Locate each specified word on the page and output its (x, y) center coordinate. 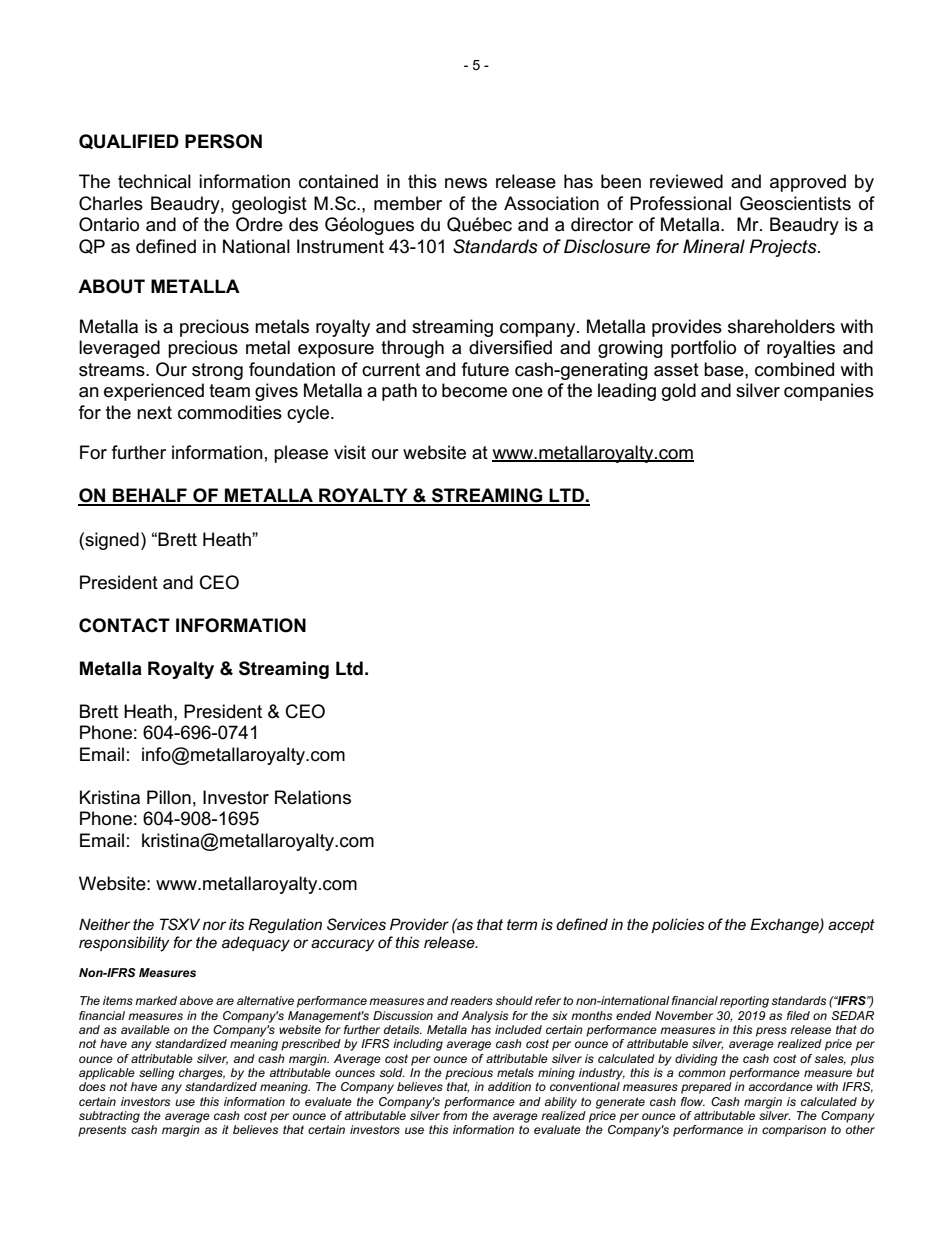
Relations (313, 797)
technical (154, 181)
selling (157, 1074)
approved (808, 183)
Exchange (785, 926)
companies (829, 392)
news (466, 183)
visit (350, 452)
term (522, 924)
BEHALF (150, 496)
